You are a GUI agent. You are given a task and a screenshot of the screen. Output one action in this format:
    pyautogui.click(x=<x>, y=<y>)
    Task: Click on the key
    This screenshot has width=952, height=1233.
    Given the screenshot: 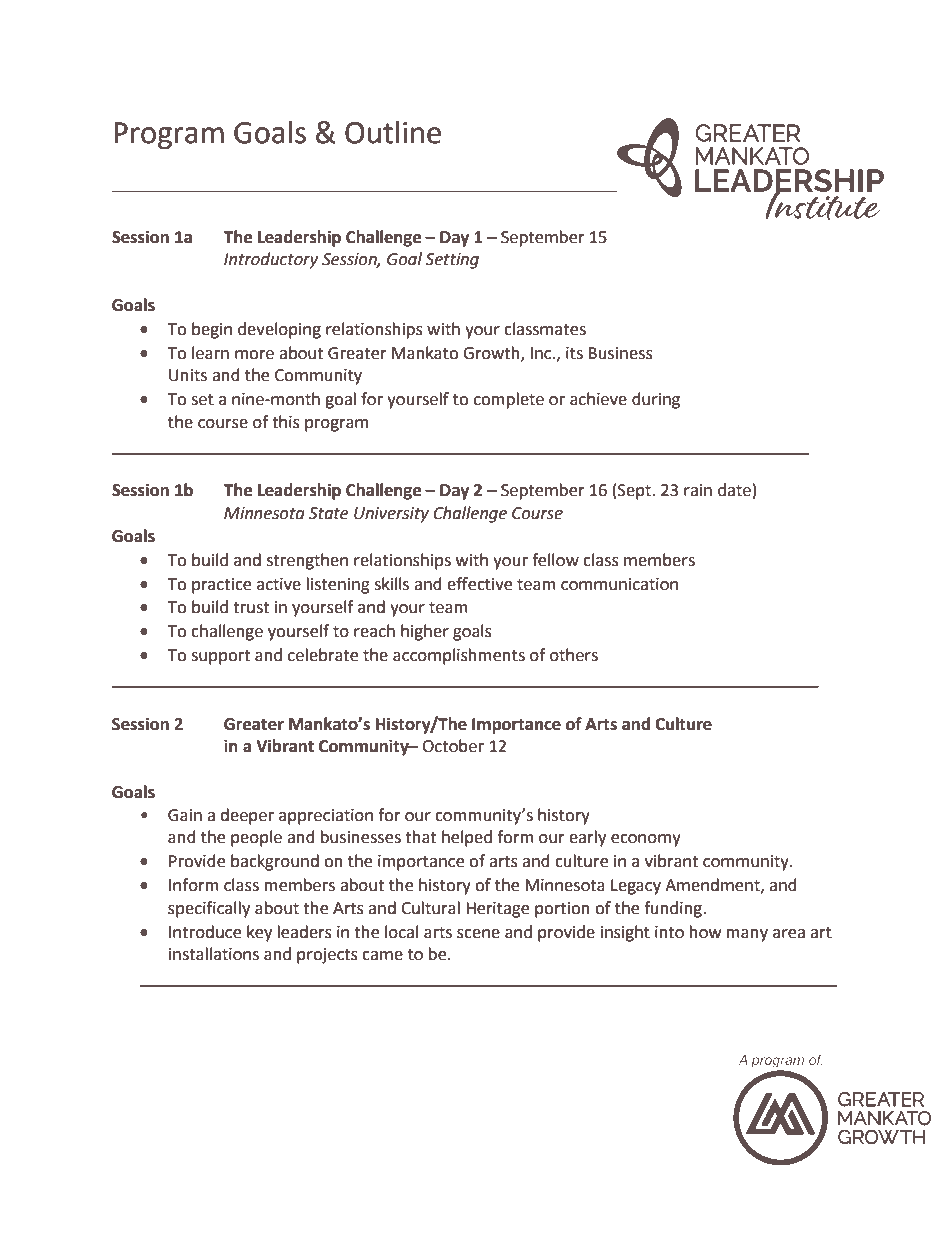 What is the action you would take?
    pyautogui.click(x=259, y=933)
